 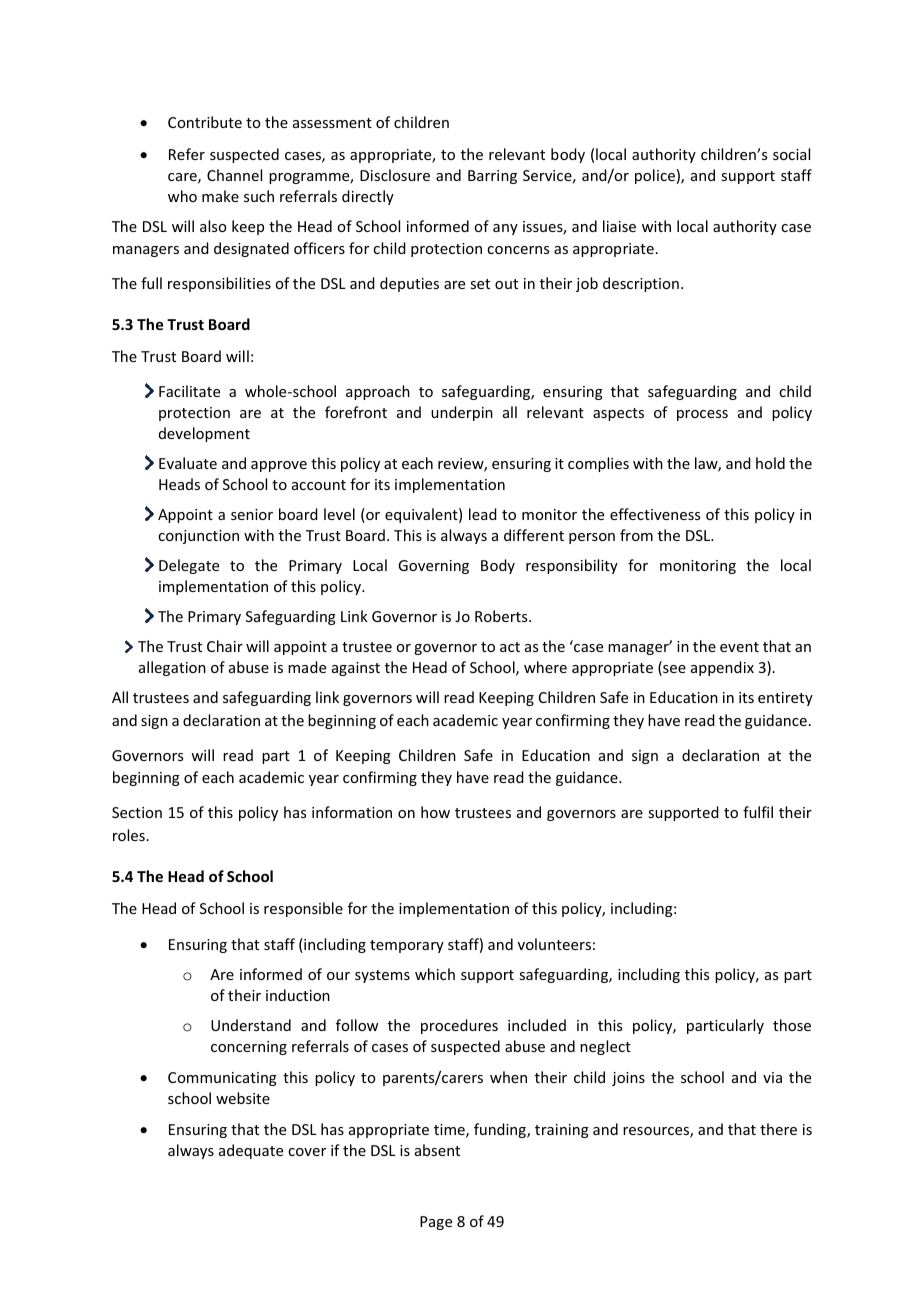 What do you see at coordinates (722, 668) in the page?
I see `appendix` at bounding box center [722, 668].
